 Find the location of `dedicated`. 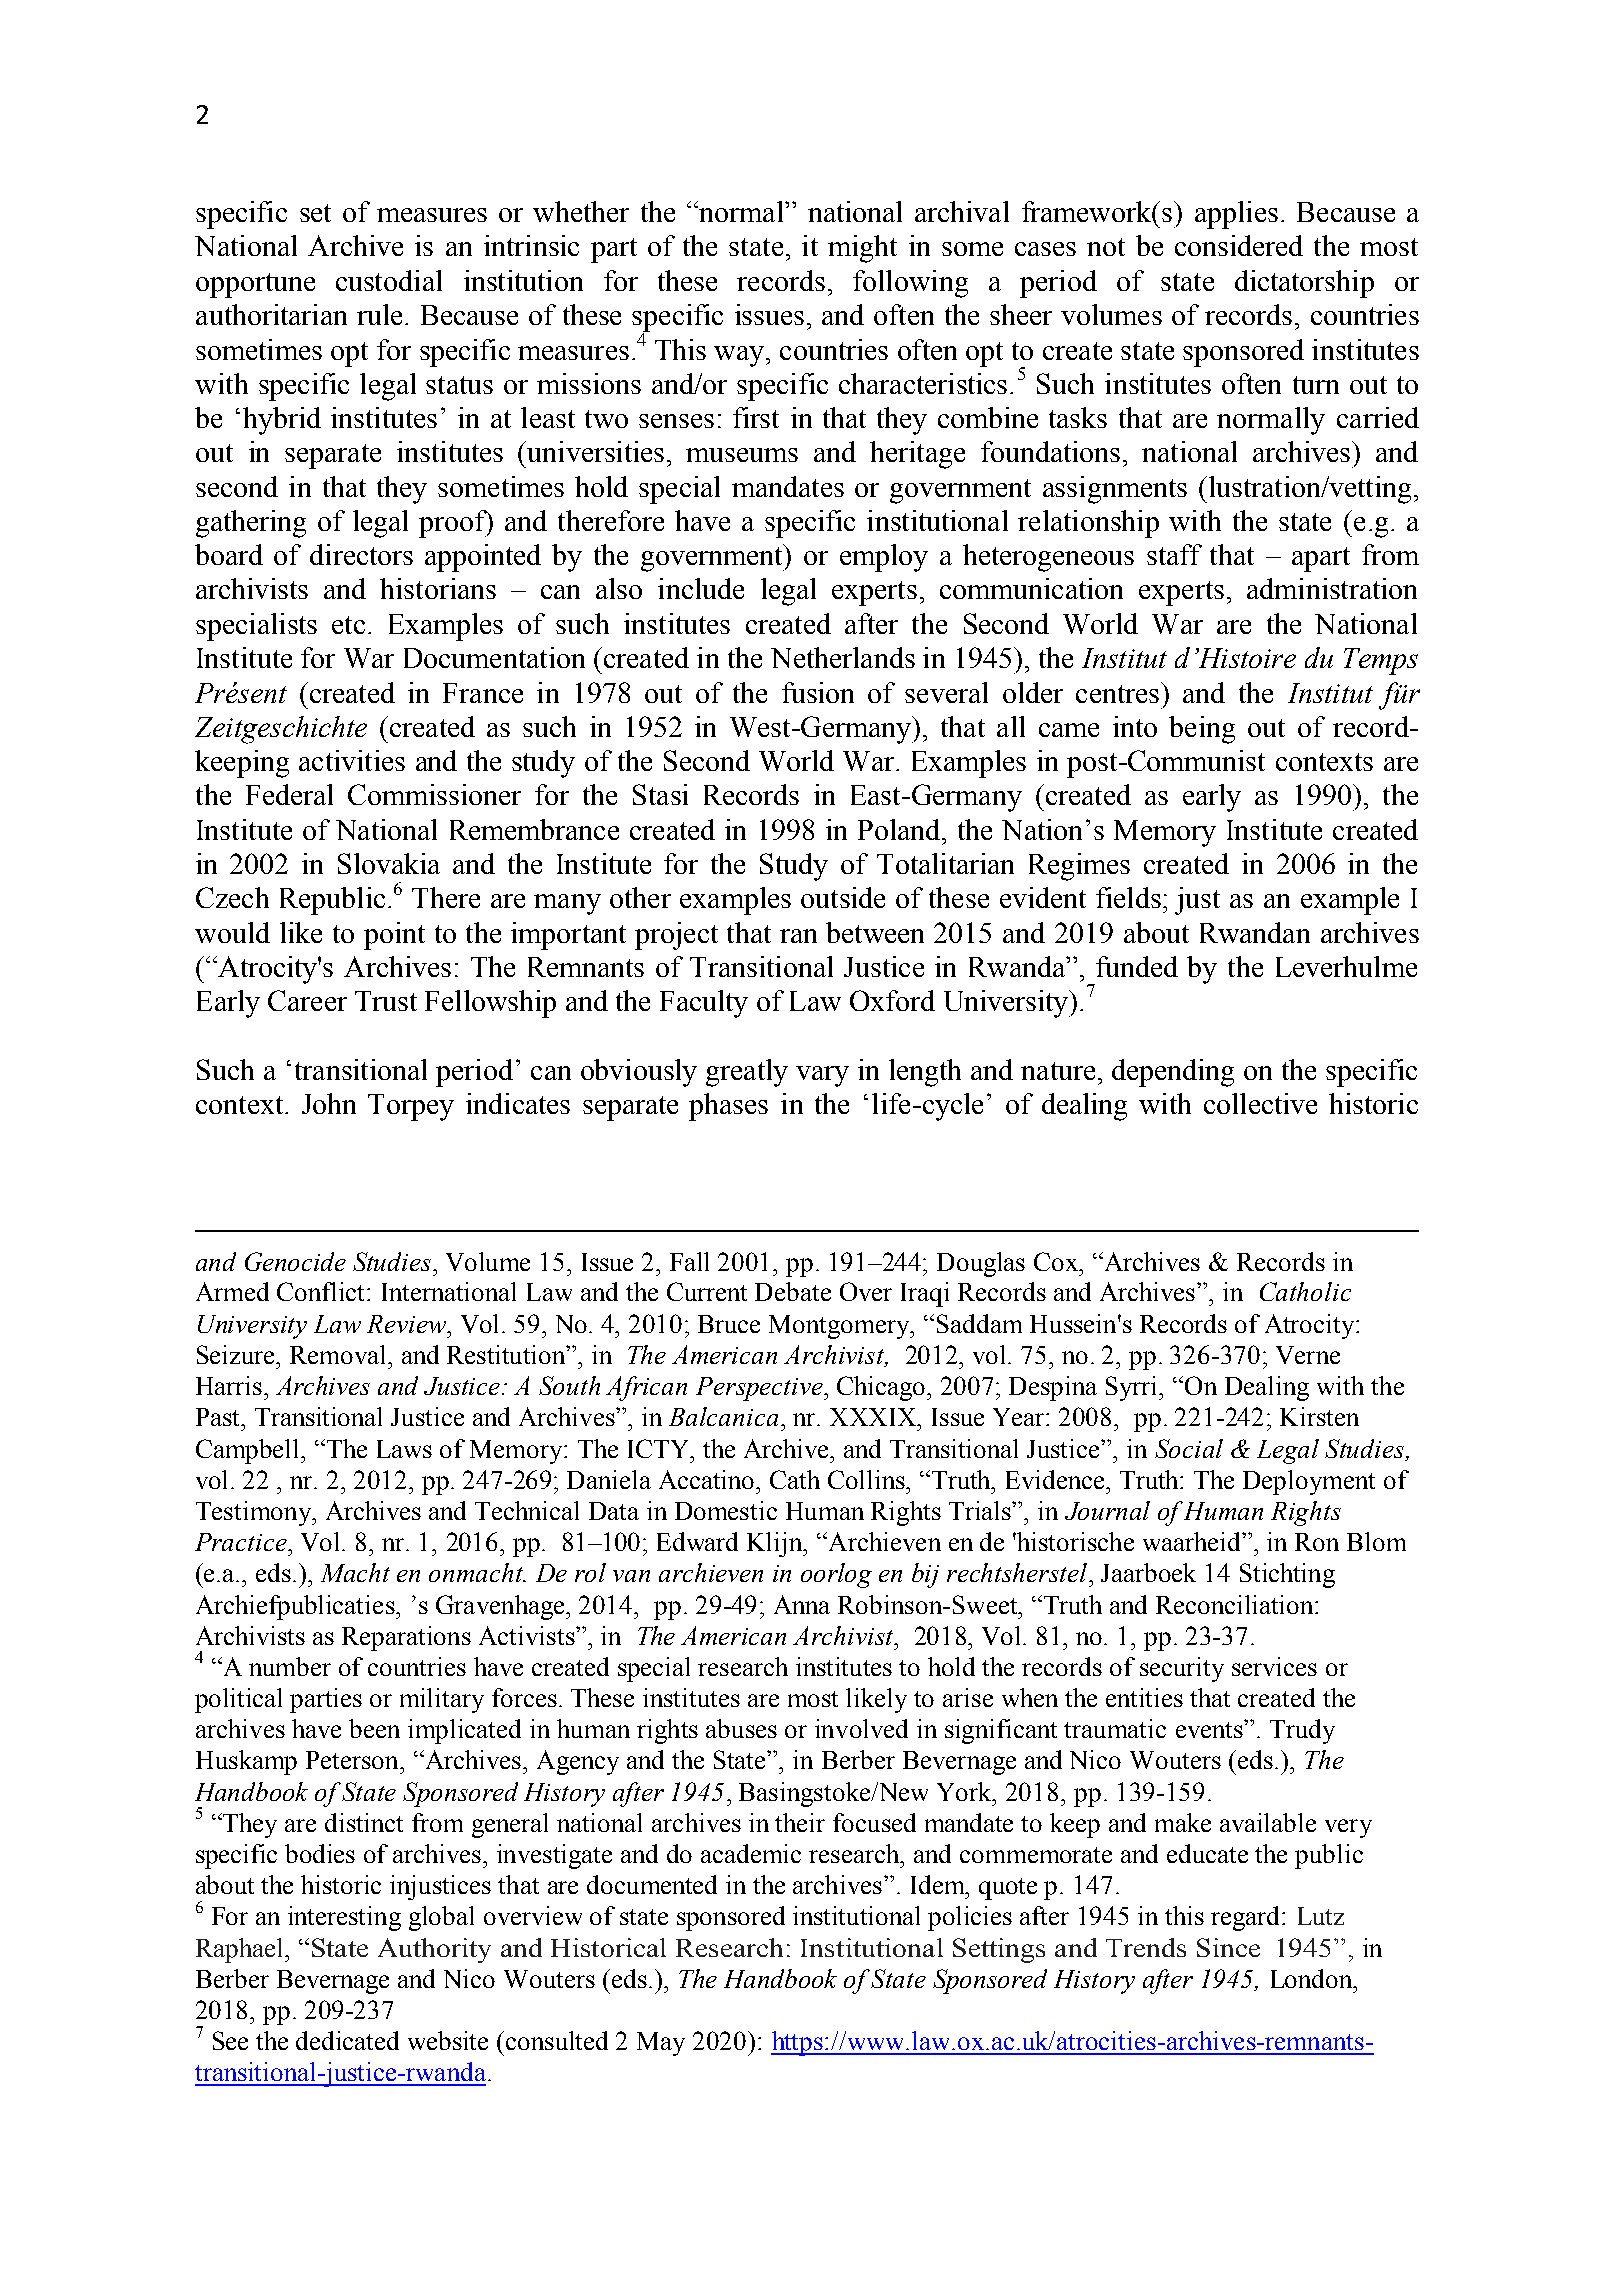

dedicated is located at coordinates (347, 2040).
